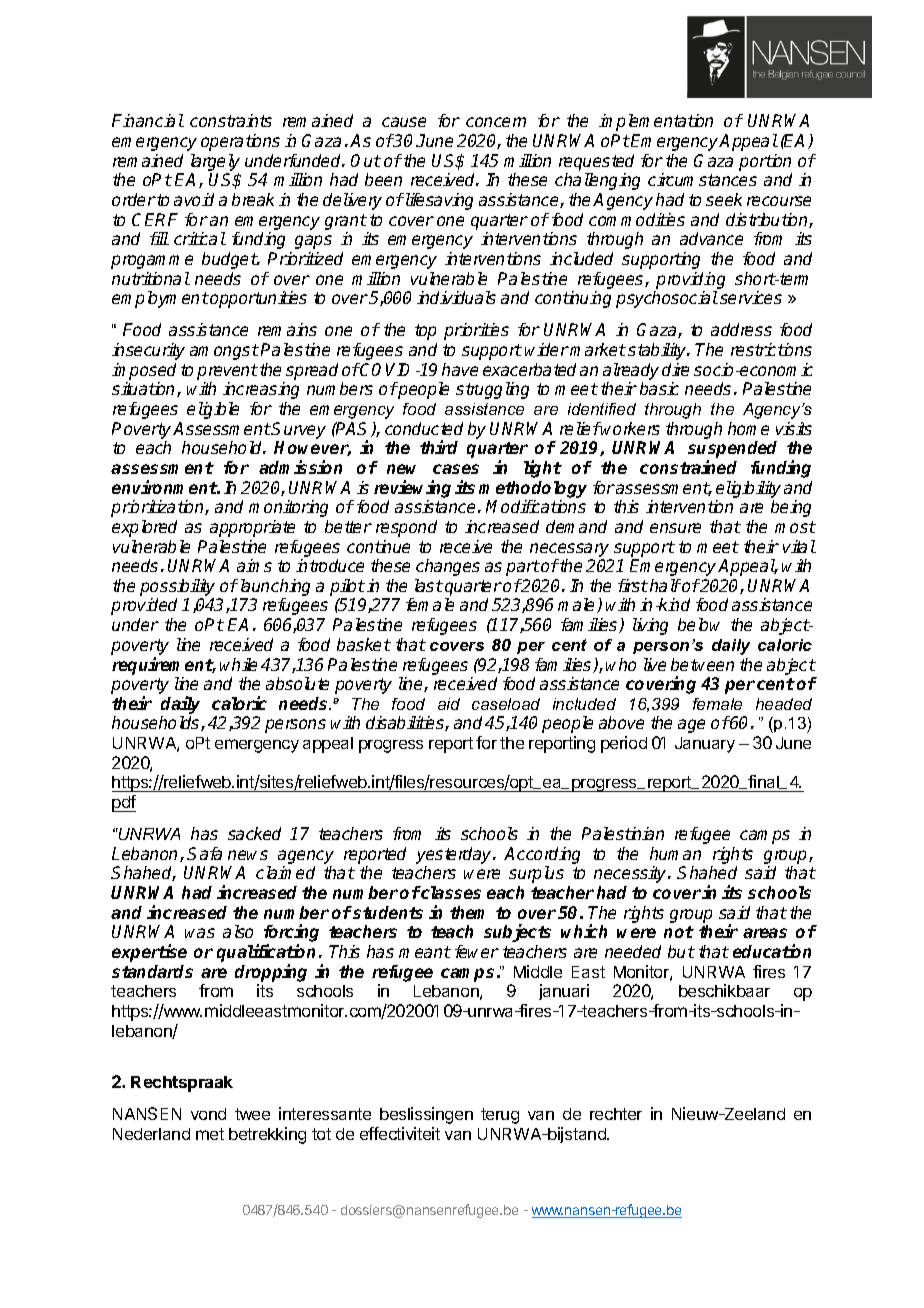 The height and width of the screenshot is (1308, 924). Describe the element at coordinates (699, 624) in the screenshot. I see `below` at that location.
